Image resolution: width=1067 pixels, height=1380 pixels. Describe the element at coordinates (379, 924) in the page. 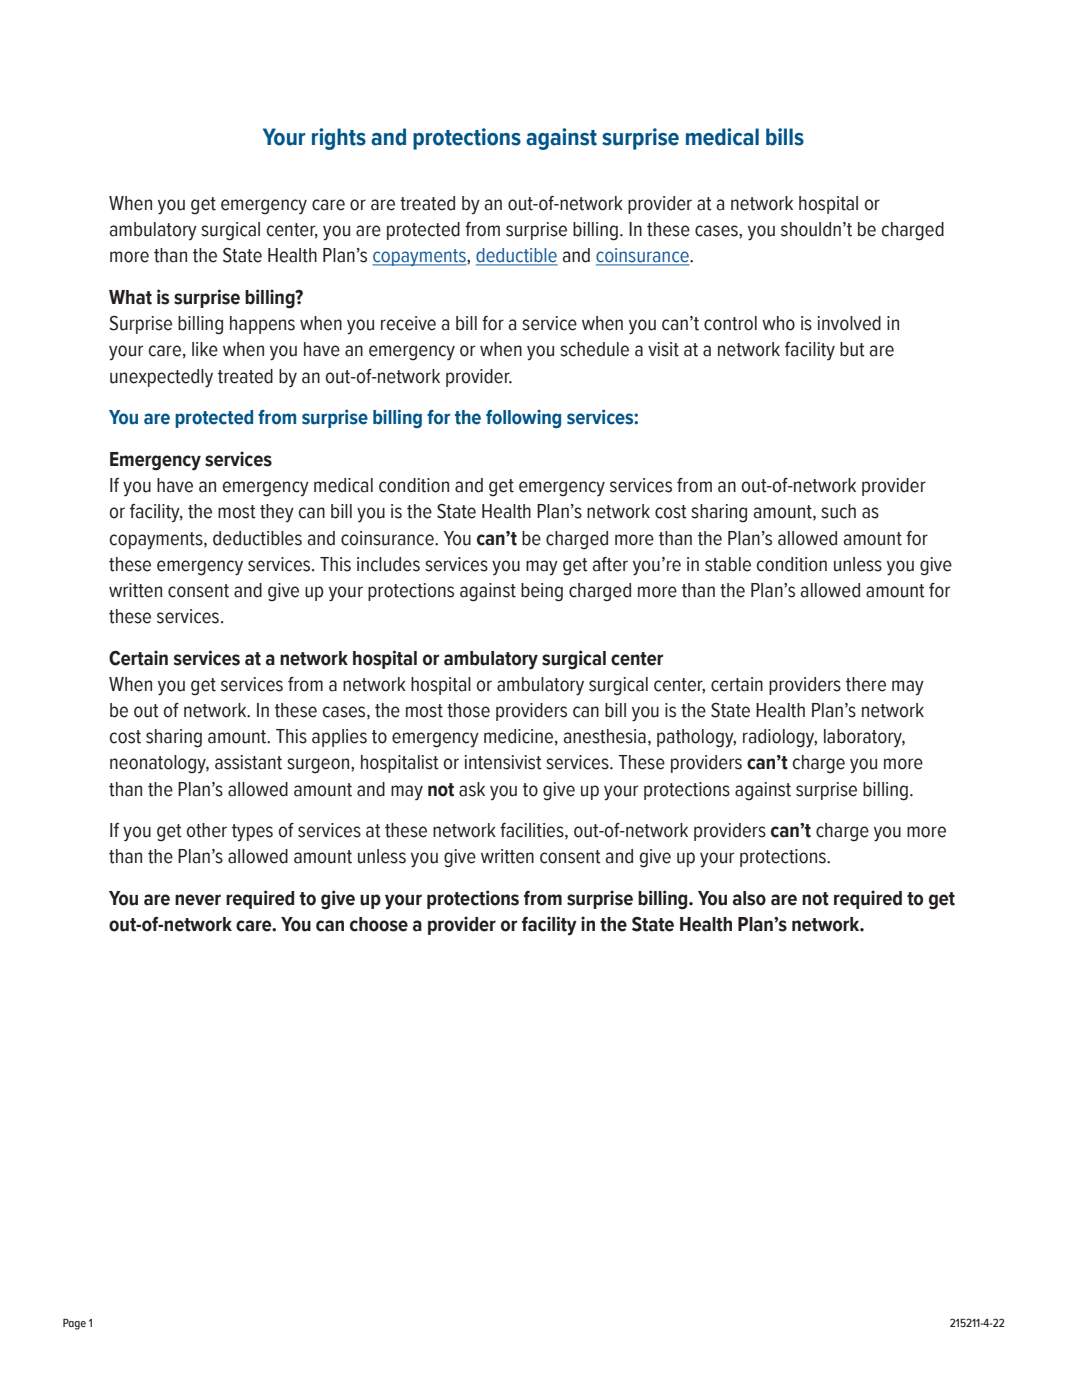

I see `choose` at that location.
